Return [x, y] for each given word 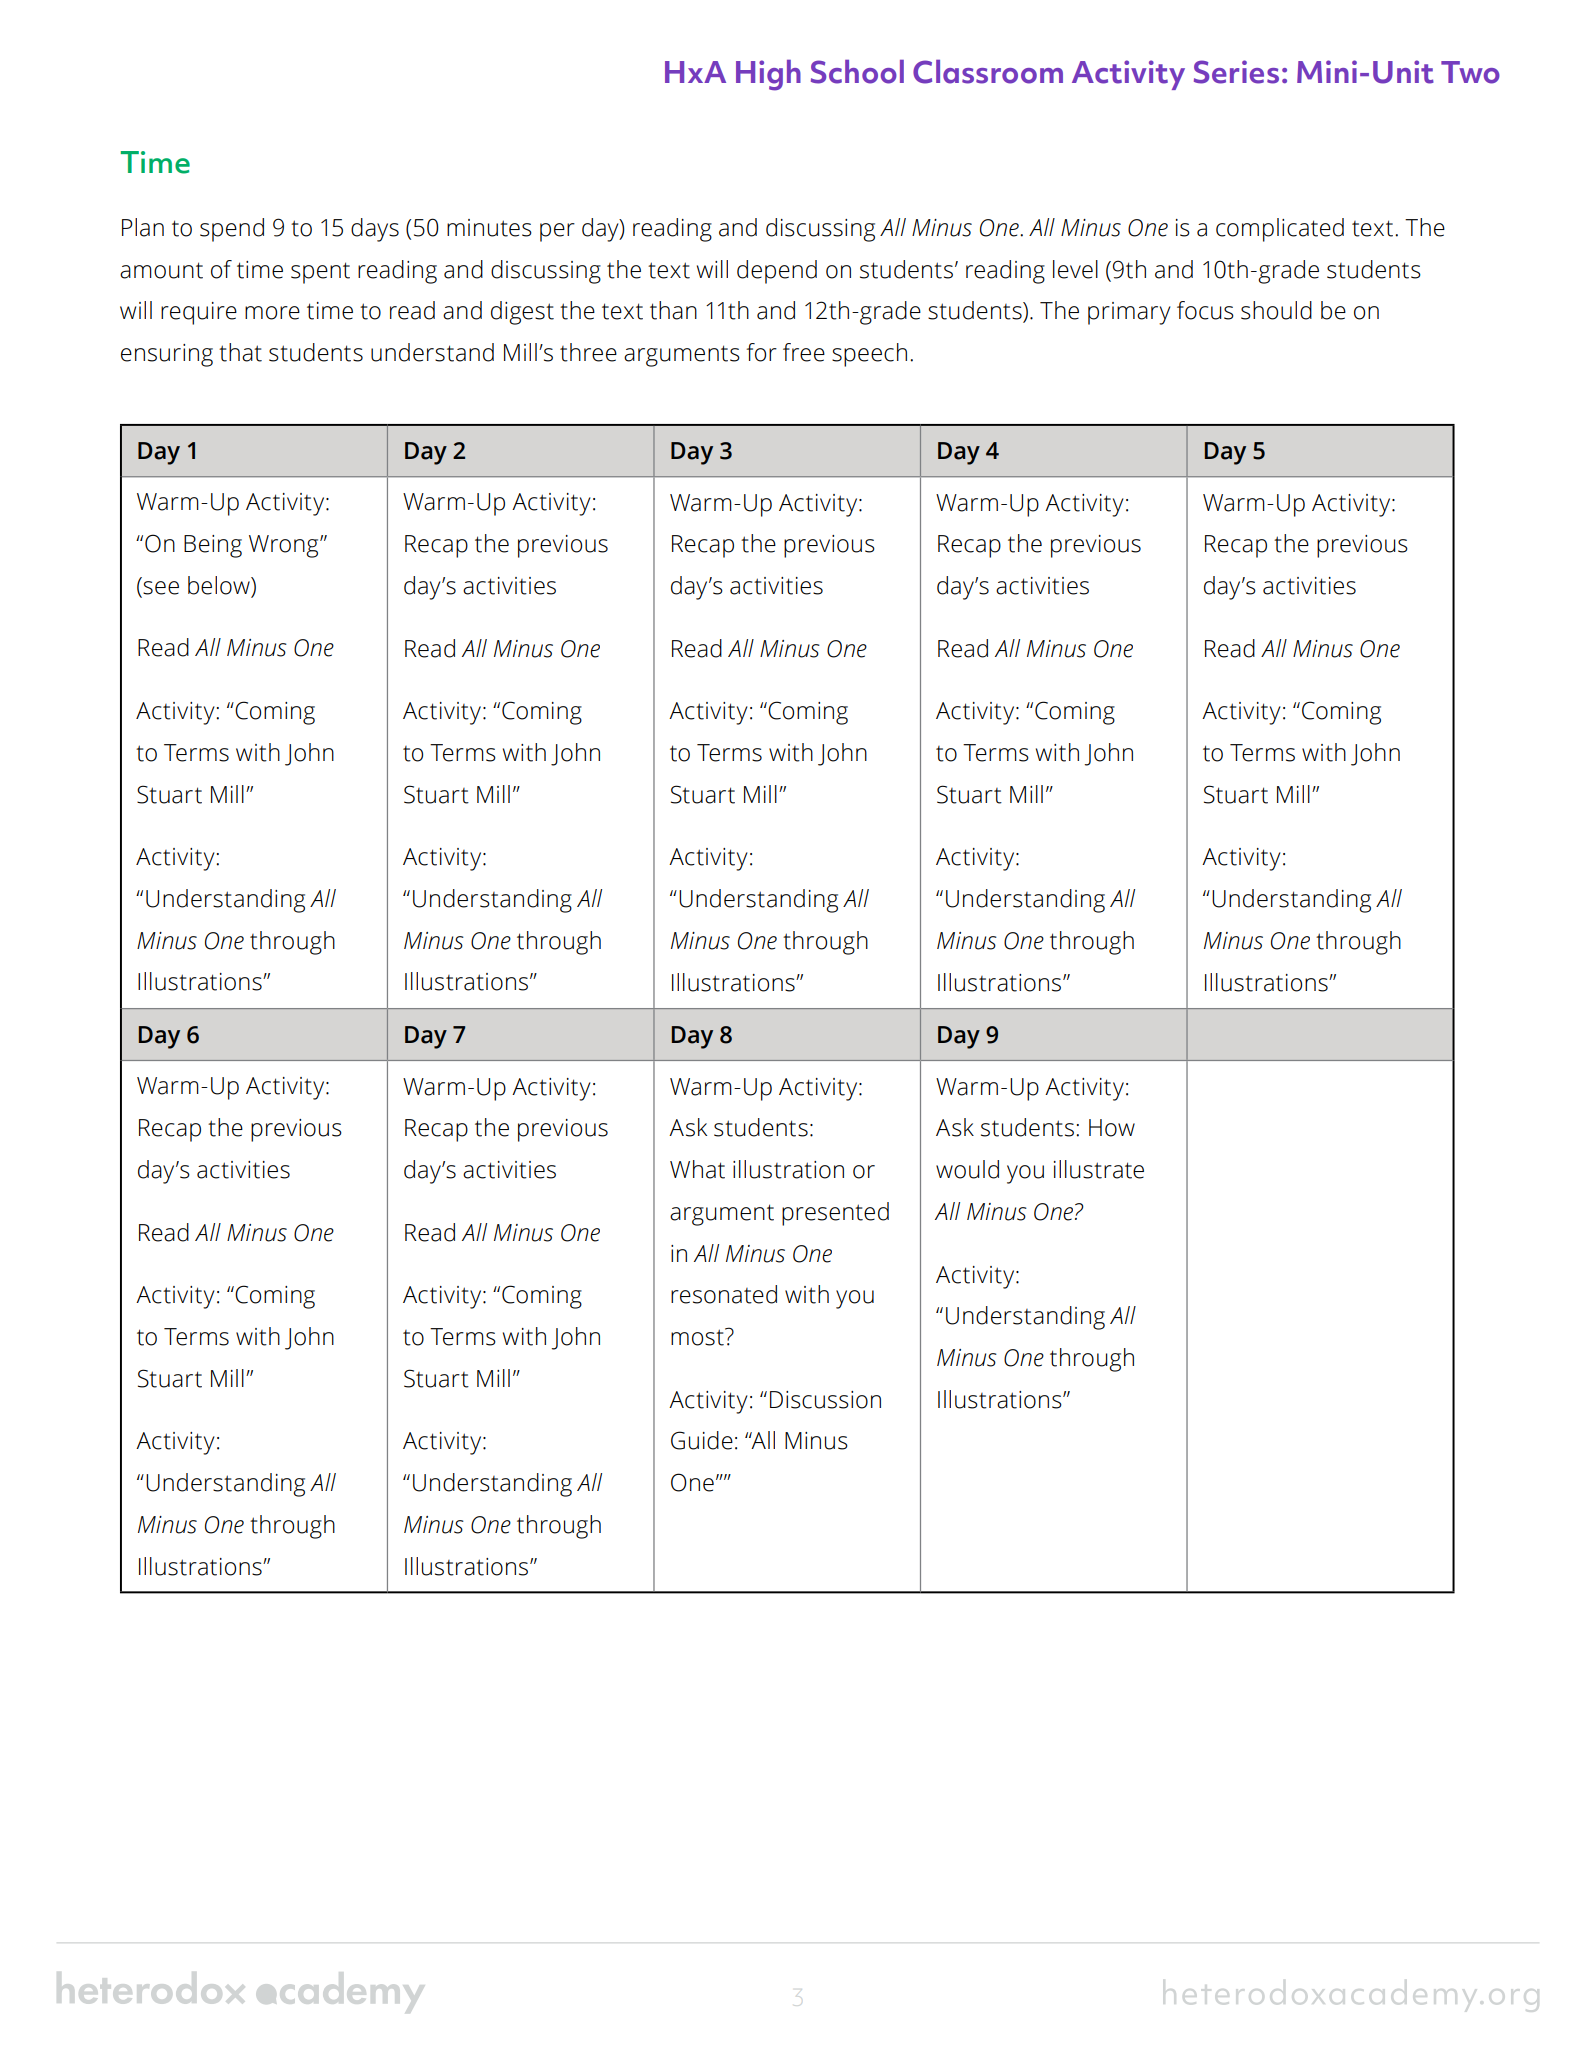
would [967, 1169]
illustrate [1099, 1169]
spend [232, 230]
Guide [702, 1440]
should [1276, 310]
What [697, 1169]
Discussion [825, 1400]
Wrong [285, 546]
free [804, 352]
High [768, 75]
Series [1236, 72]
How [1112, 1128]
